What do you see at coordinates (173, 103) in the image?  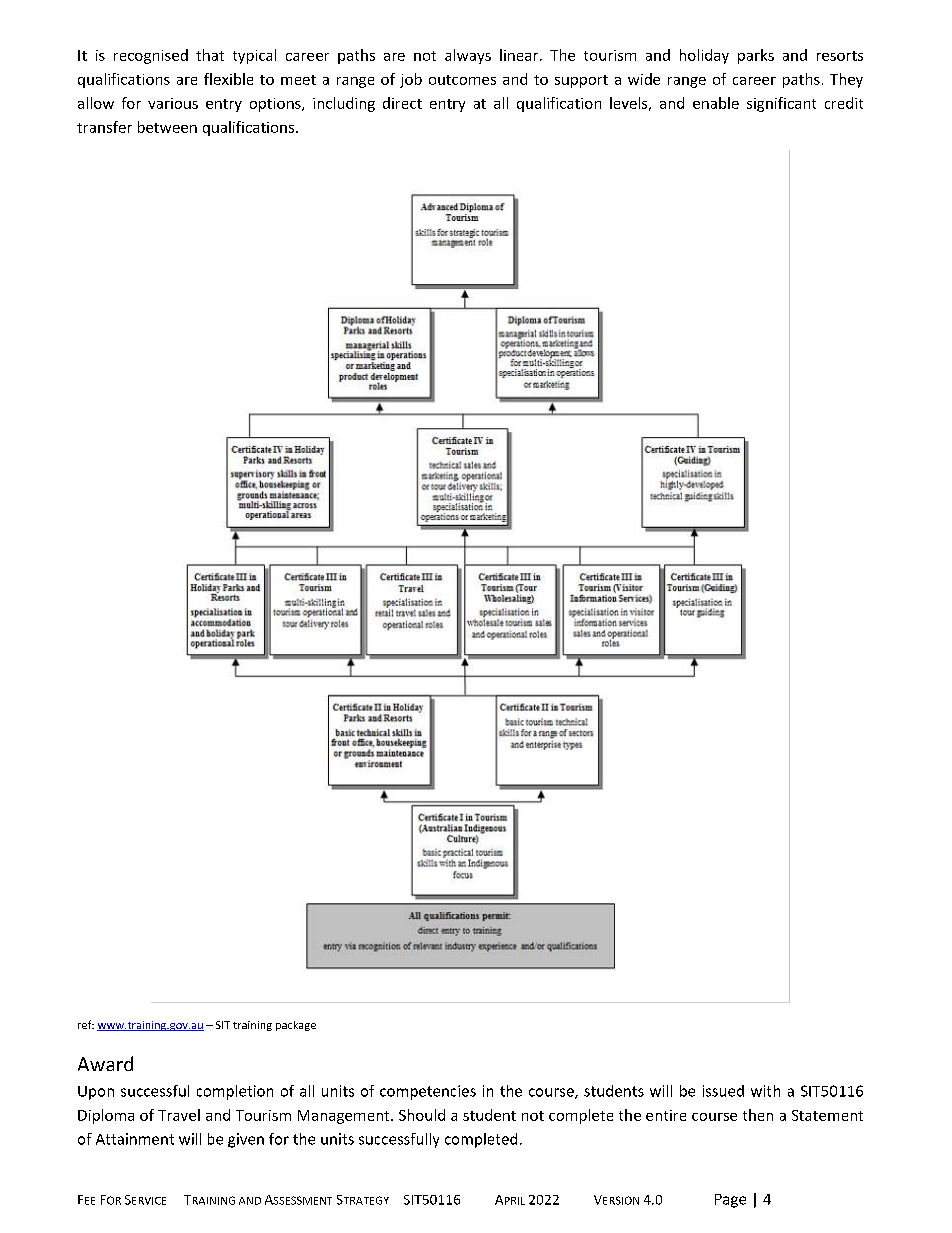 I see `various` at bounding box center [173, 103].
